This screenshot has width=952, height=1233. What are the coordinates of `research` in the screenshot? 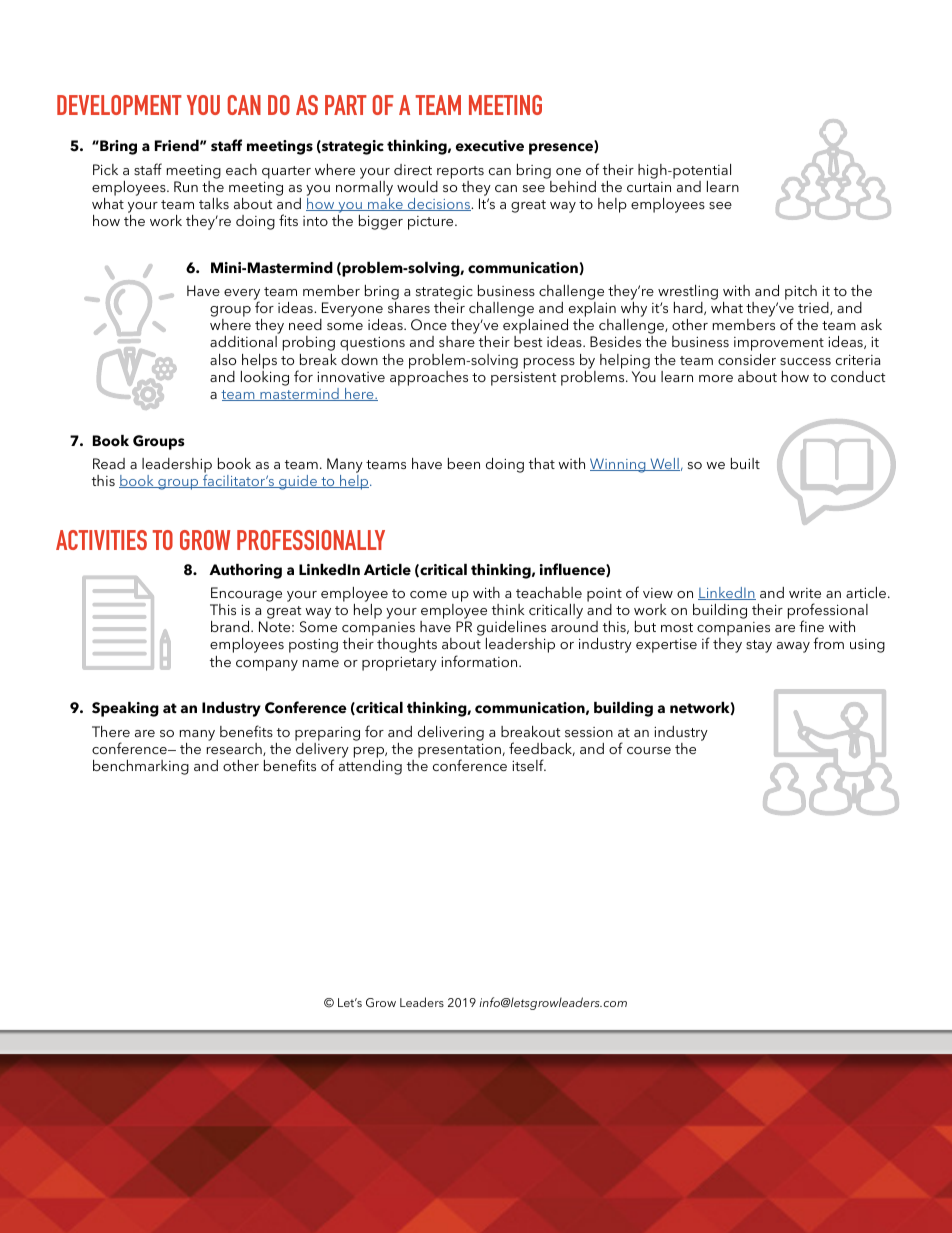 It's located at (235, 748).
